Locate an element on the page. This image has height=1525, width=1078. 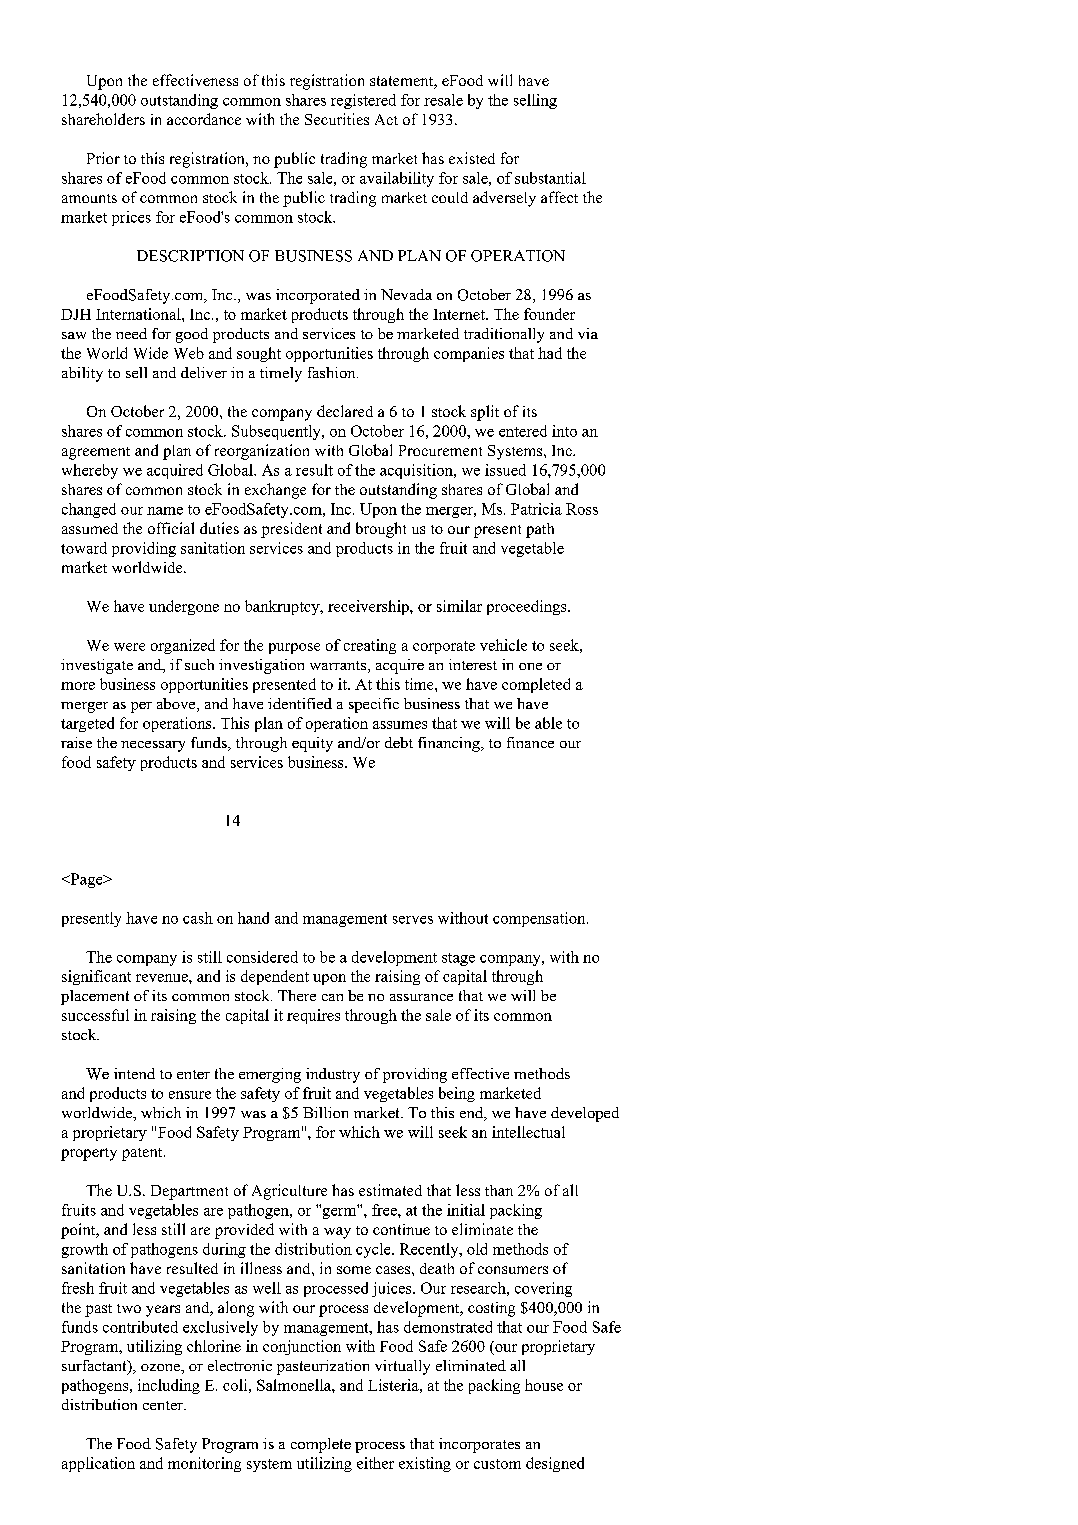
Prior is located at coordinates (103, 158).
